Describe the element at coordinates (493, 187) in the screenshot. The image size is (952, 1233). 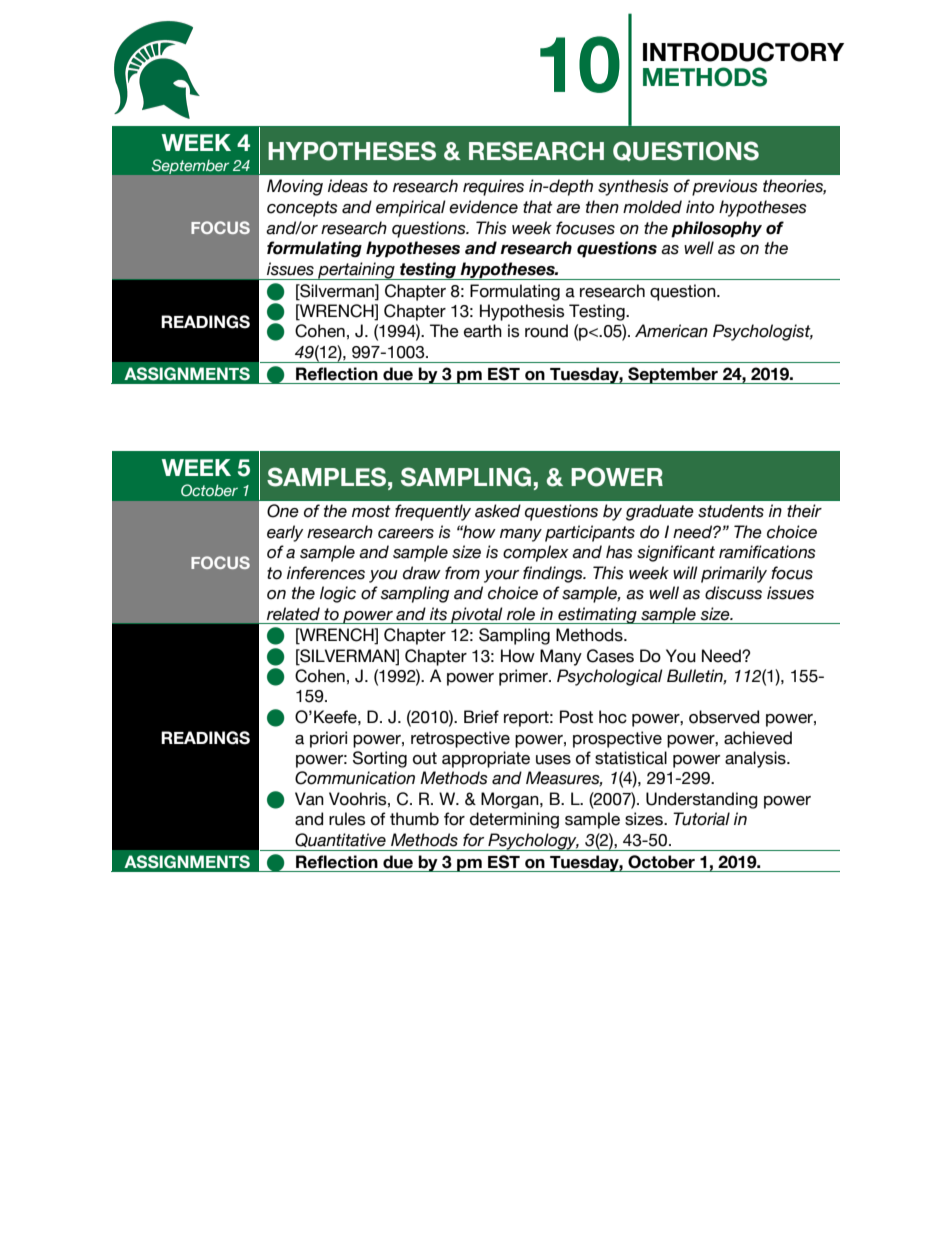
I see `requires` at that location.
